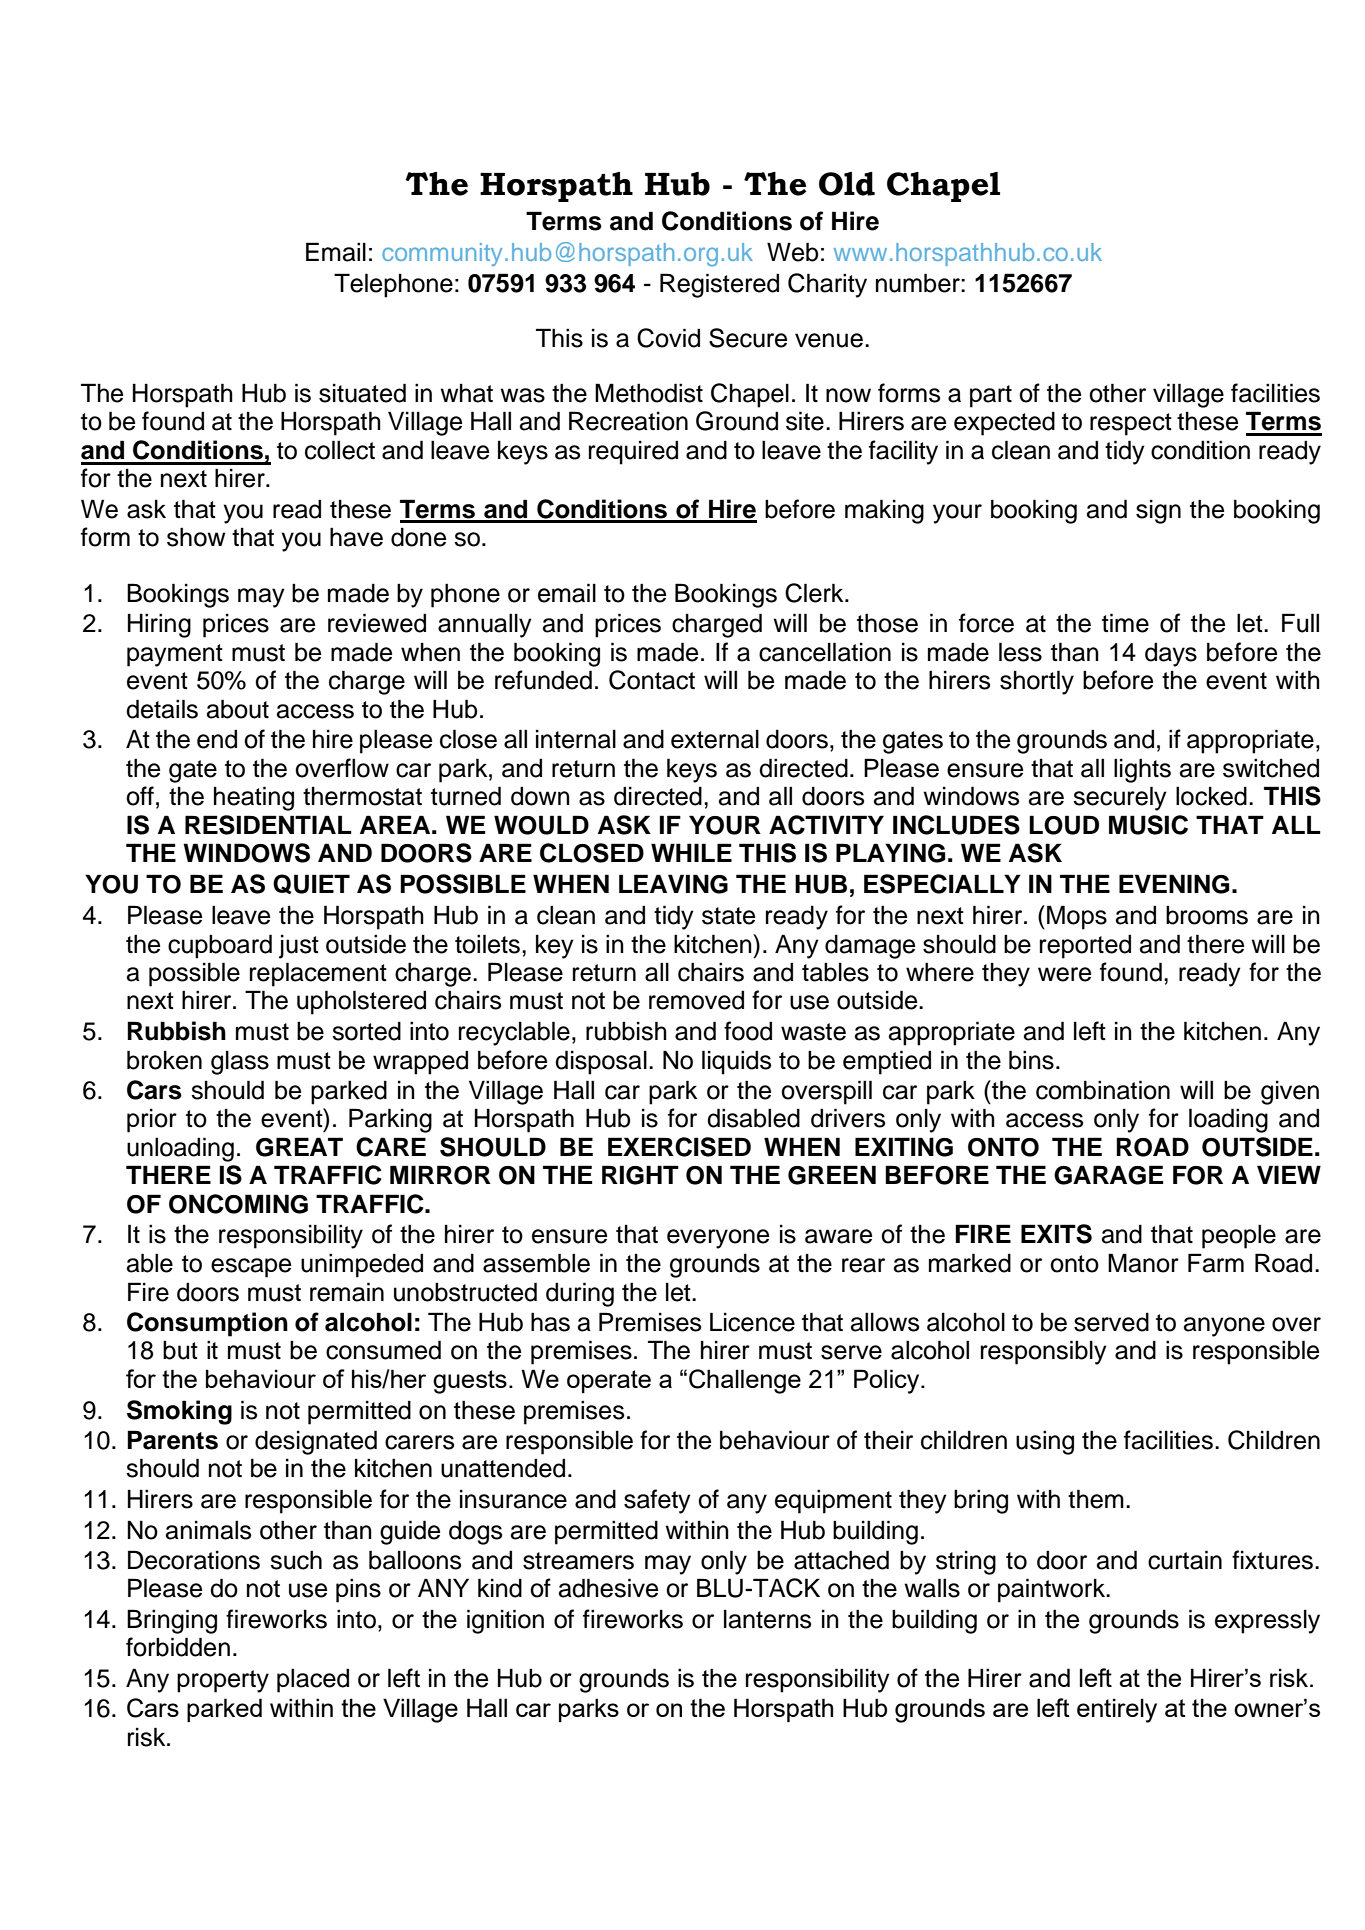 Image resolution: width=1365 pixels, height=1930 pixels. Describe the element at coordinates (356, 537) in the screenshot. I see `have` at that location.
